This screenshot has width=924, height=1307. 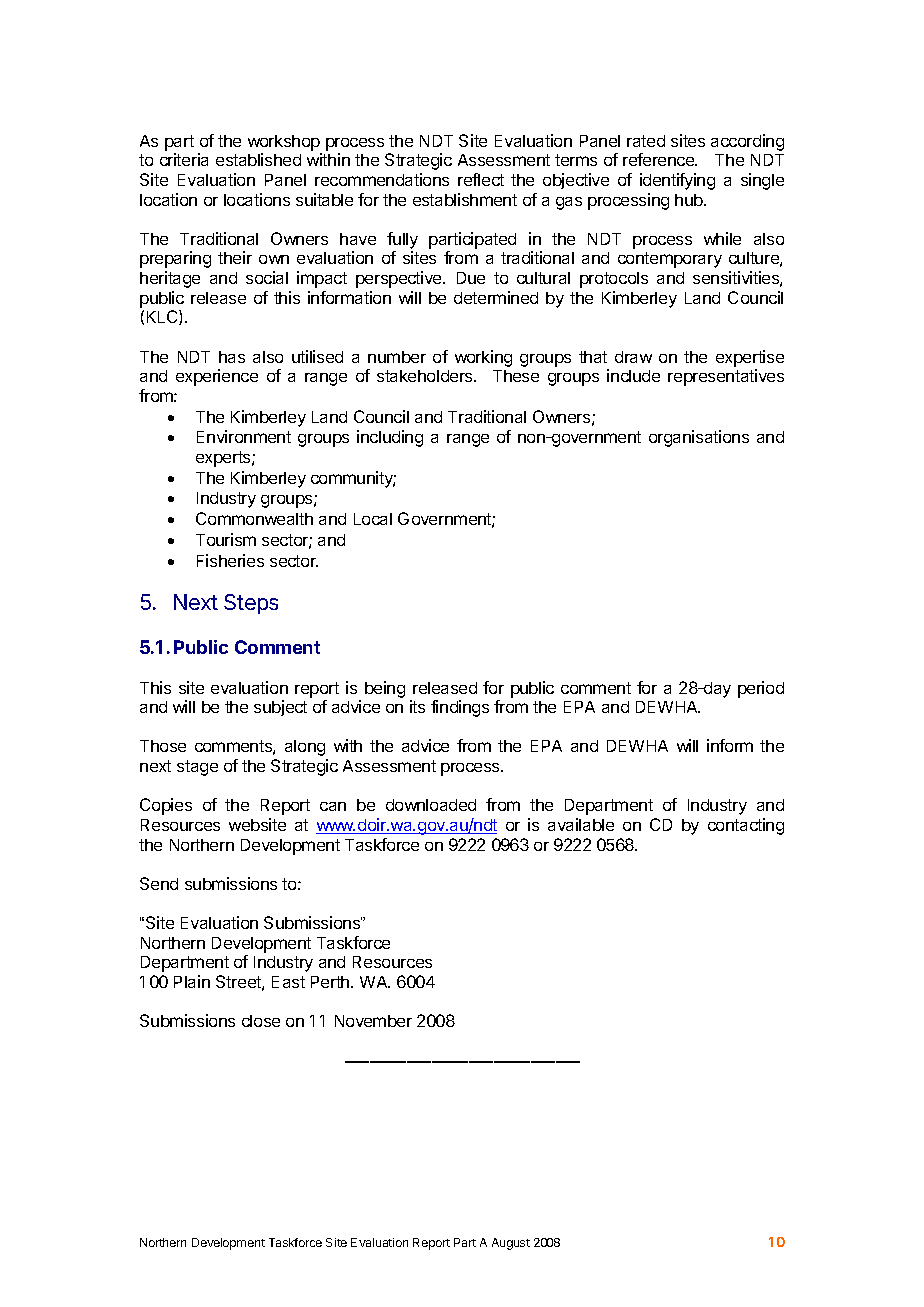 I want to click on Send, so click(x=159, y=883).
